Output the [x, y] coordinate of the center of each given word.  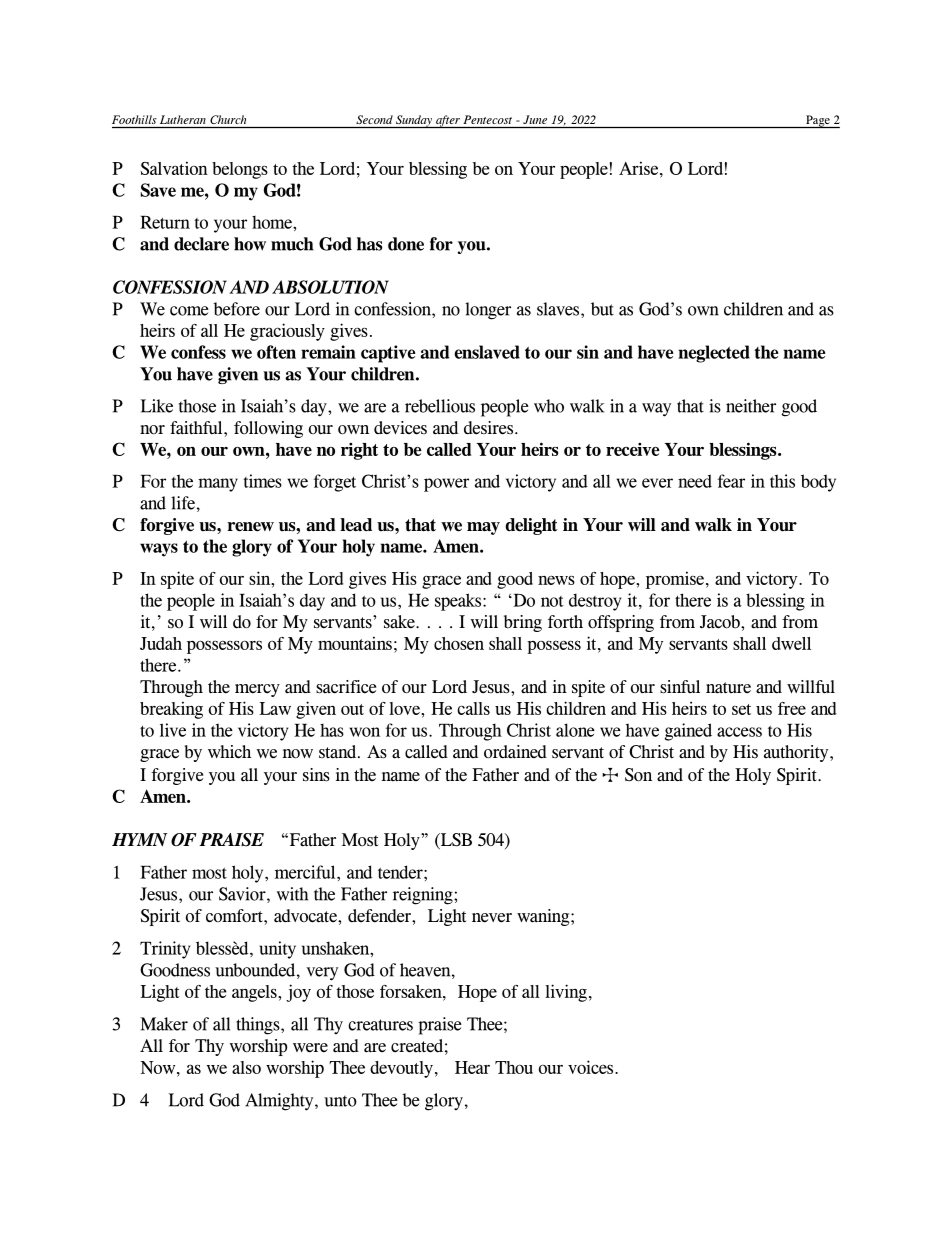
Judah [161, 643]
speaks [459, 602]
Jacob [721, 622]
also [246, 1067]
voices [592, 1067]
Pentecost [488, 119]
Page [818, 121]
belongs [240, 170]
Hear [472, 1067]
